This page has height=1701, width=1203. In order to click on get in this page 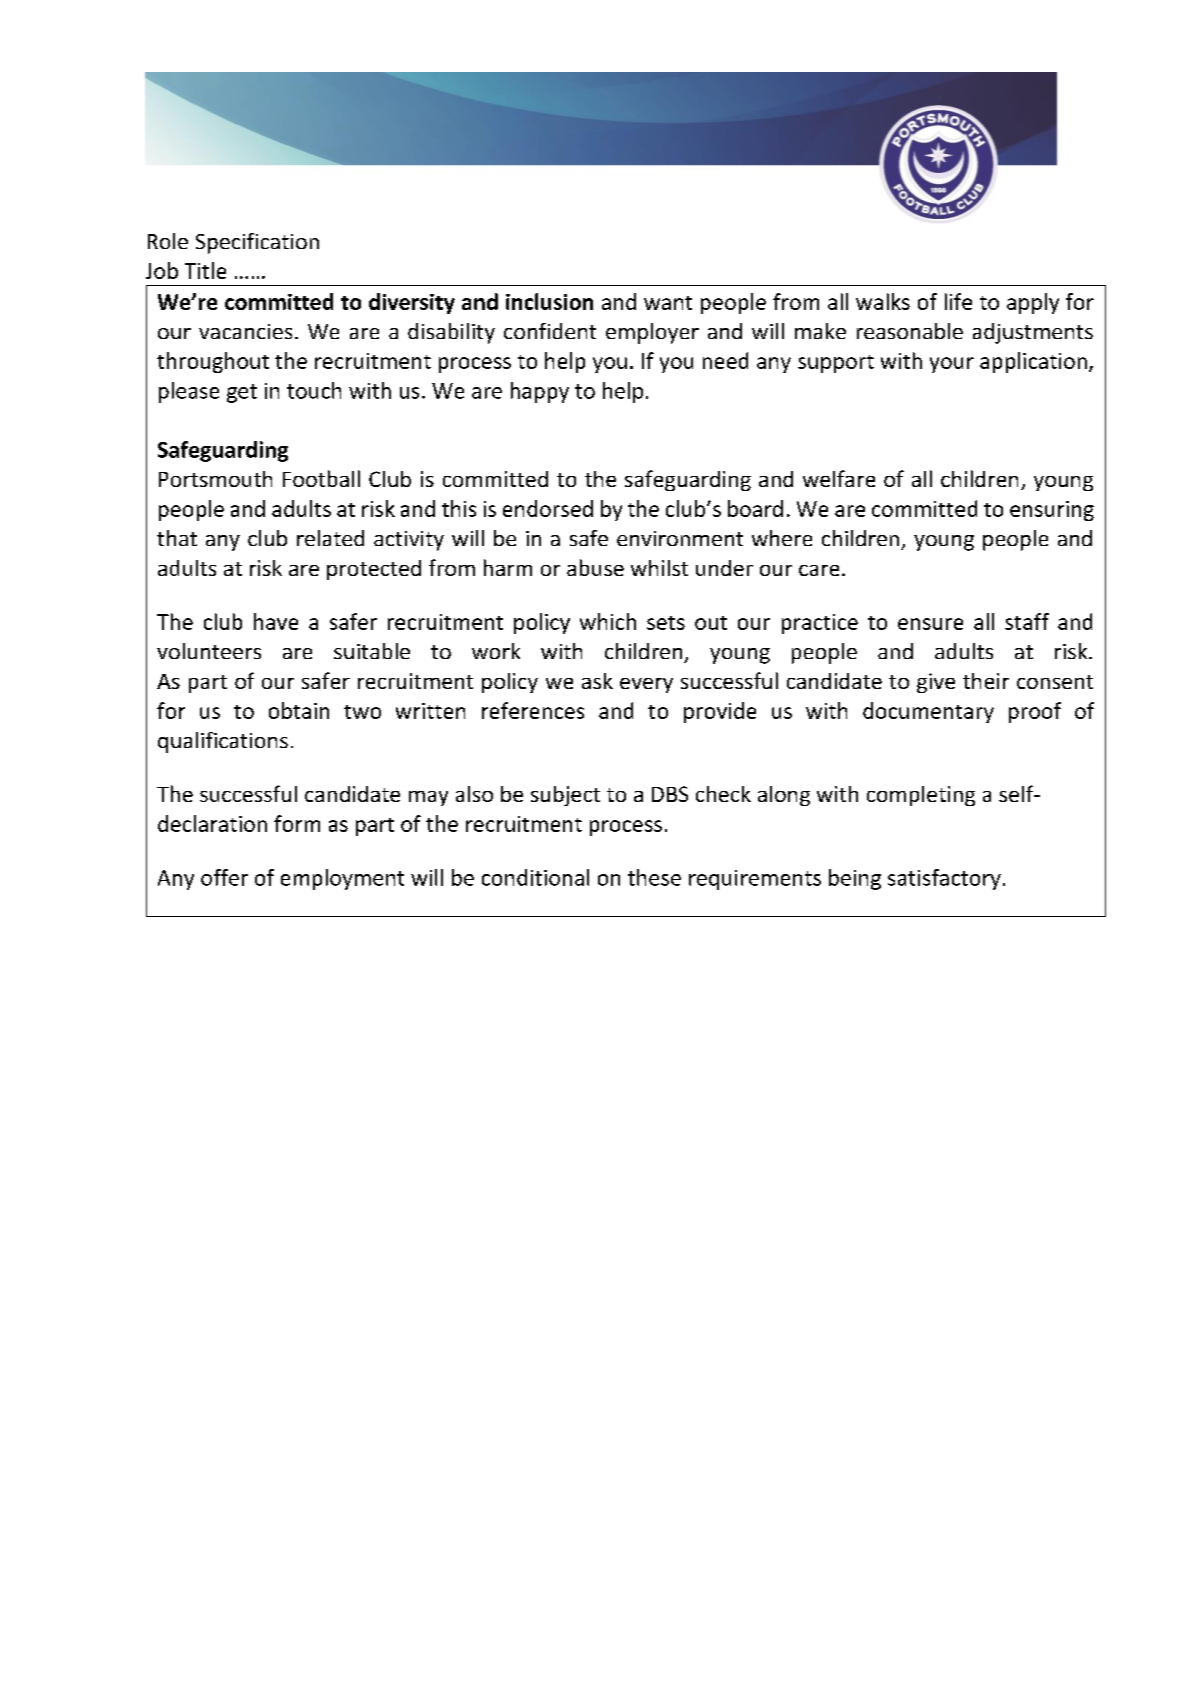, I will do `click(242, 393)`.
